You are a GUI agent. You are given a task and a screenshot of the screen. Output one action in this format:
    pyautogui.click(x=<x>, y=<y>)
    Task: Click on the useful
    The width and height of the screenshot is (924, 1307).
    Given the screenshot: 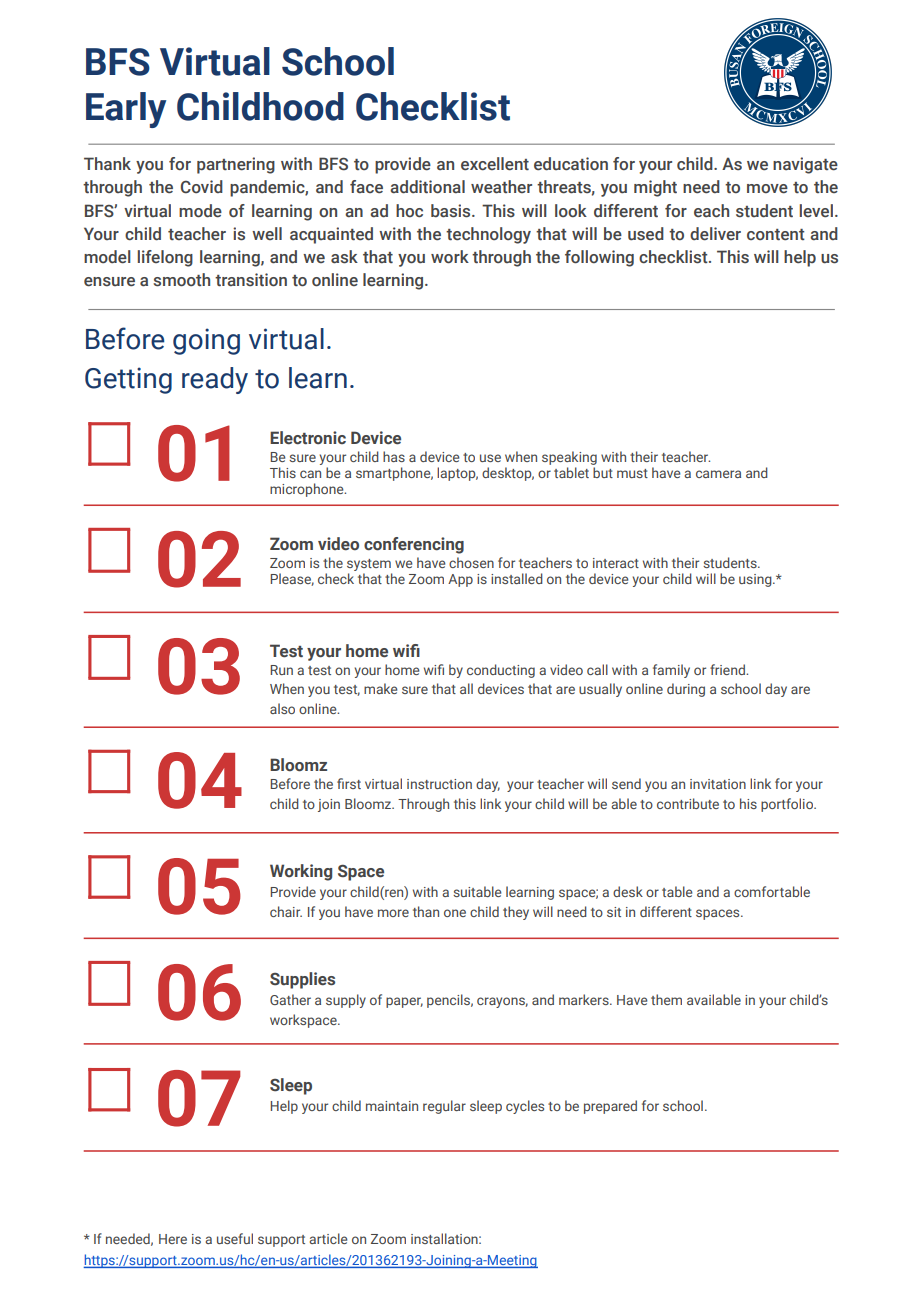 What is the action you would take?
    pyautogui.click(x=235, y=1238)
